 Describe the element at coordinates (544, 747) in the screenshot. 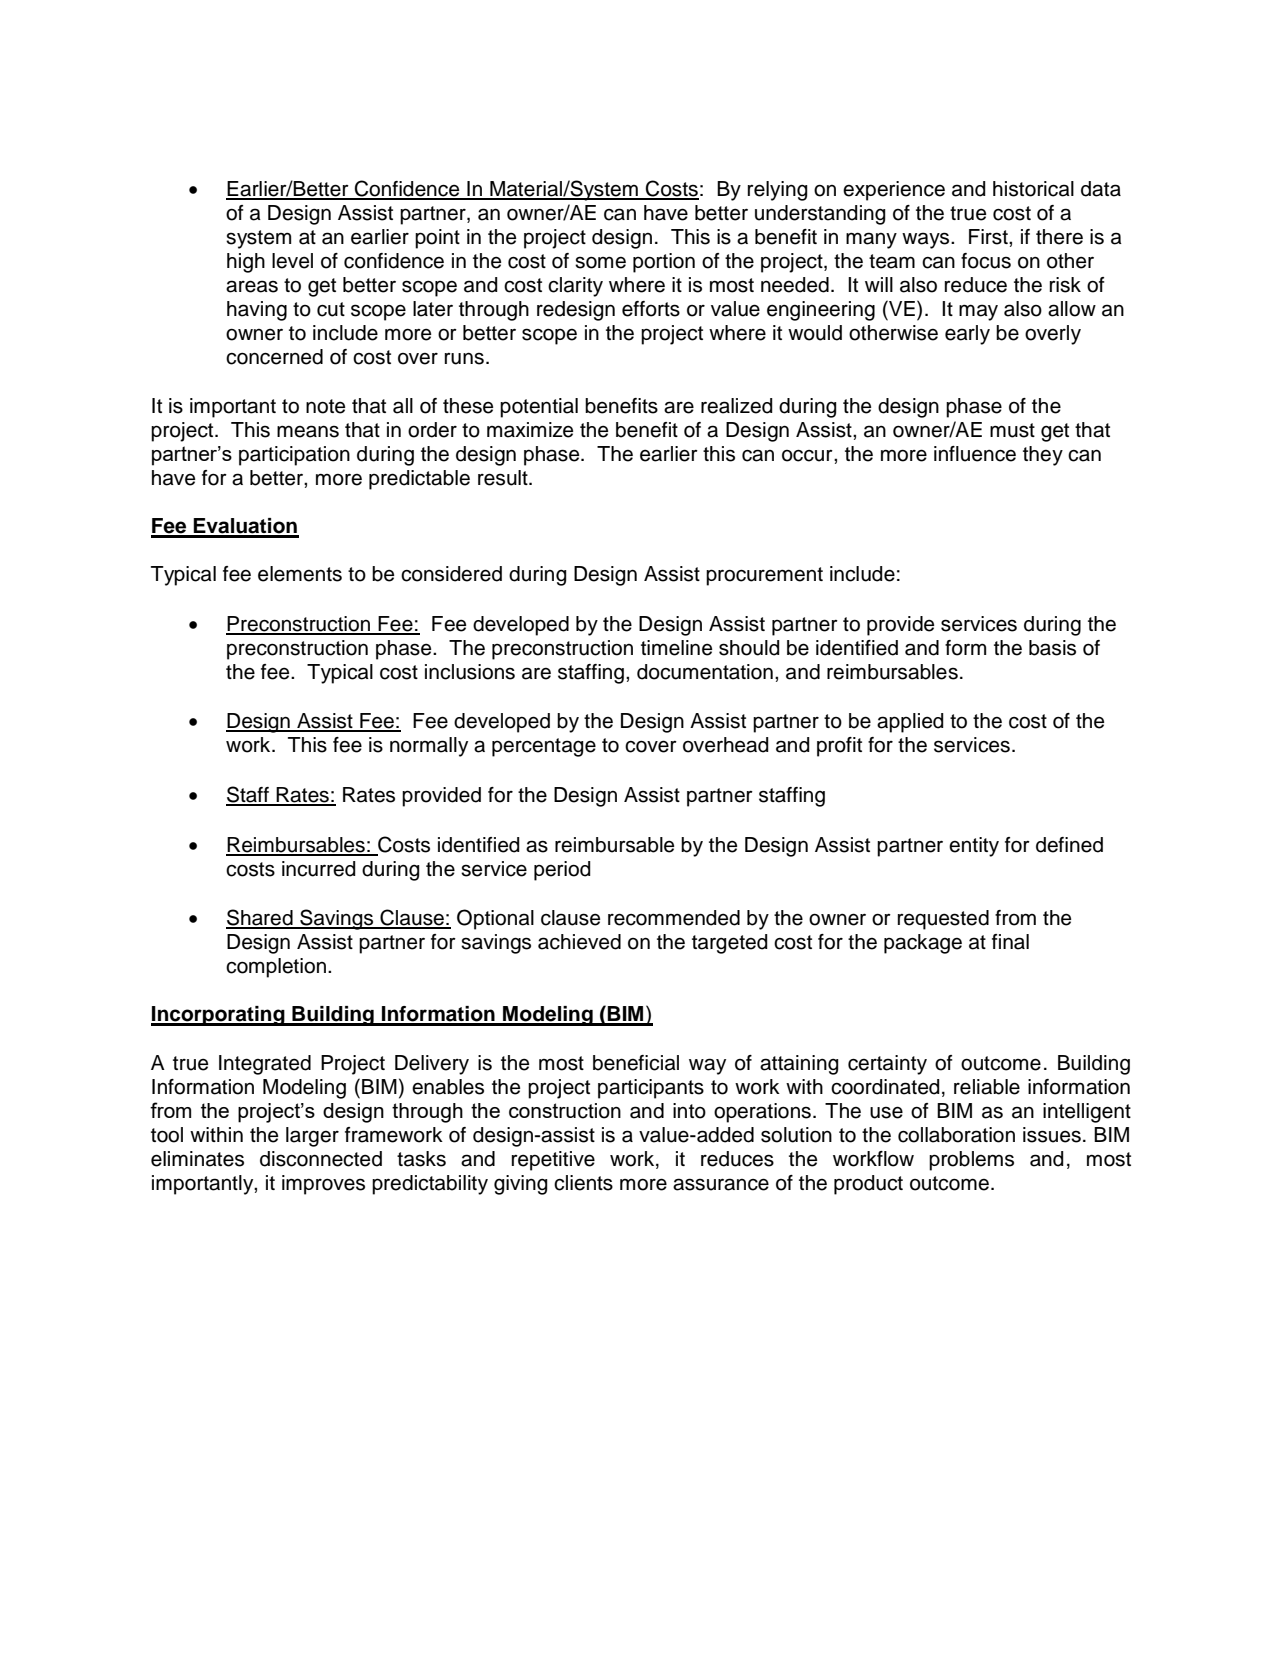

I see `percentage` at that location.
